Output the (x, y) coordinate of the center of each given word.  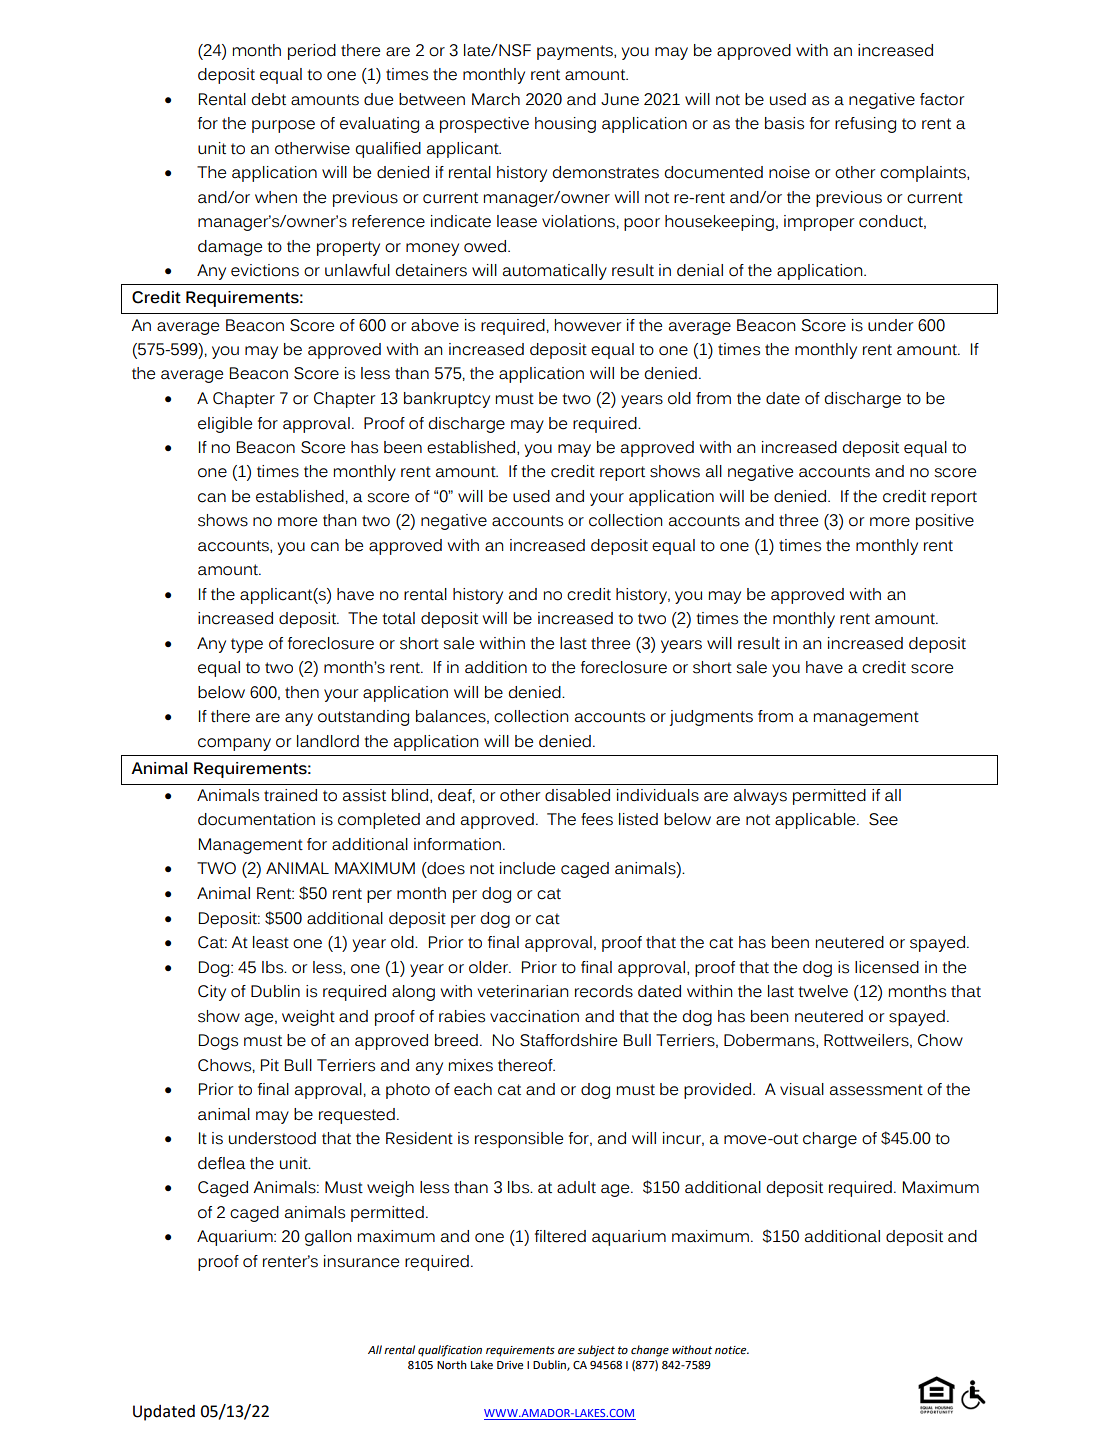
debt (268, 99)
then (302, 692)
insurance (361, 1261)
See (883, 819)
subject (596, 1351)
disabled (577, 795)
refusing (865, 125)
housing (565, 125)
